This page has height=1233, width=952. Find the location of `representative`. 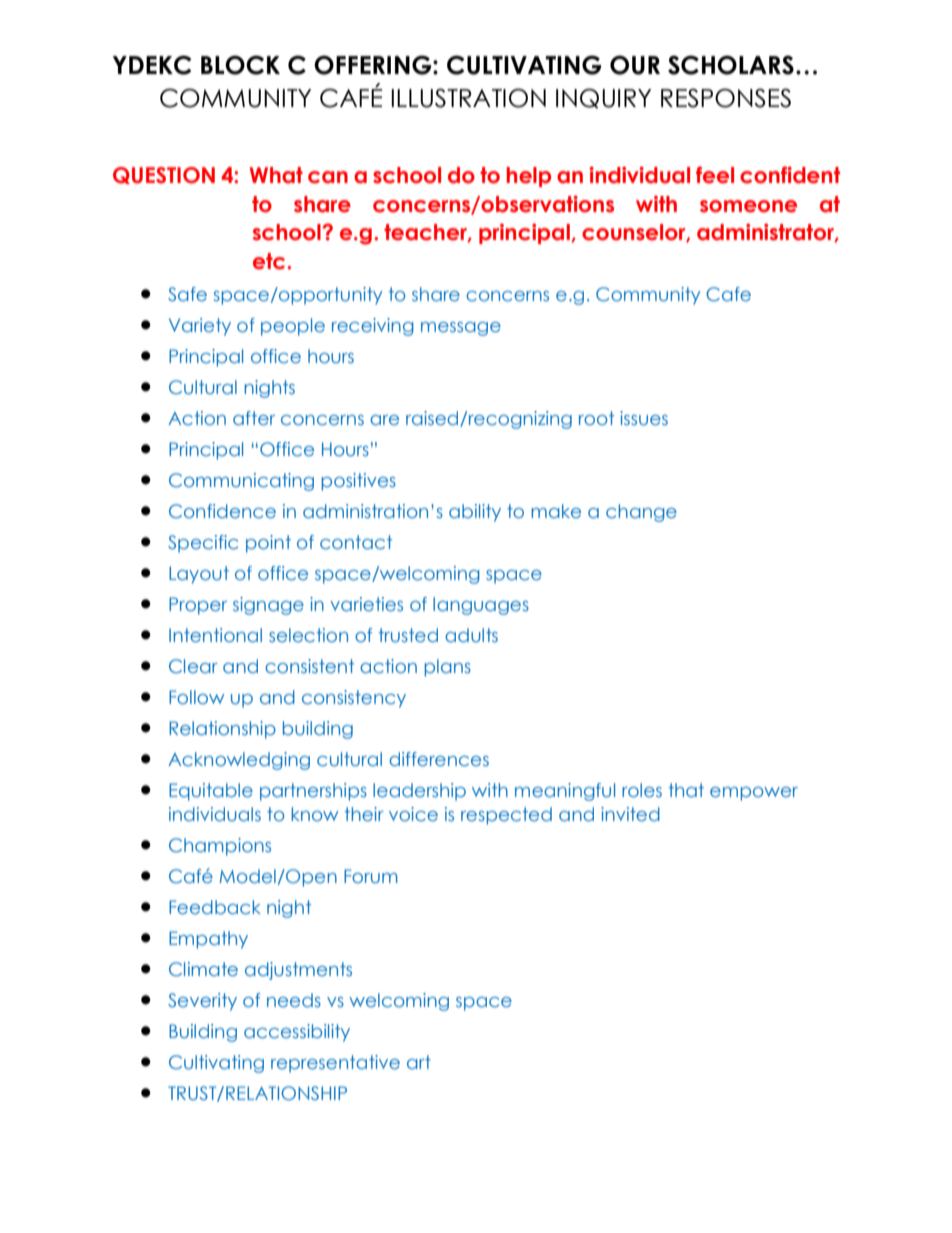

representative is located at coordinates (335, 1064).
